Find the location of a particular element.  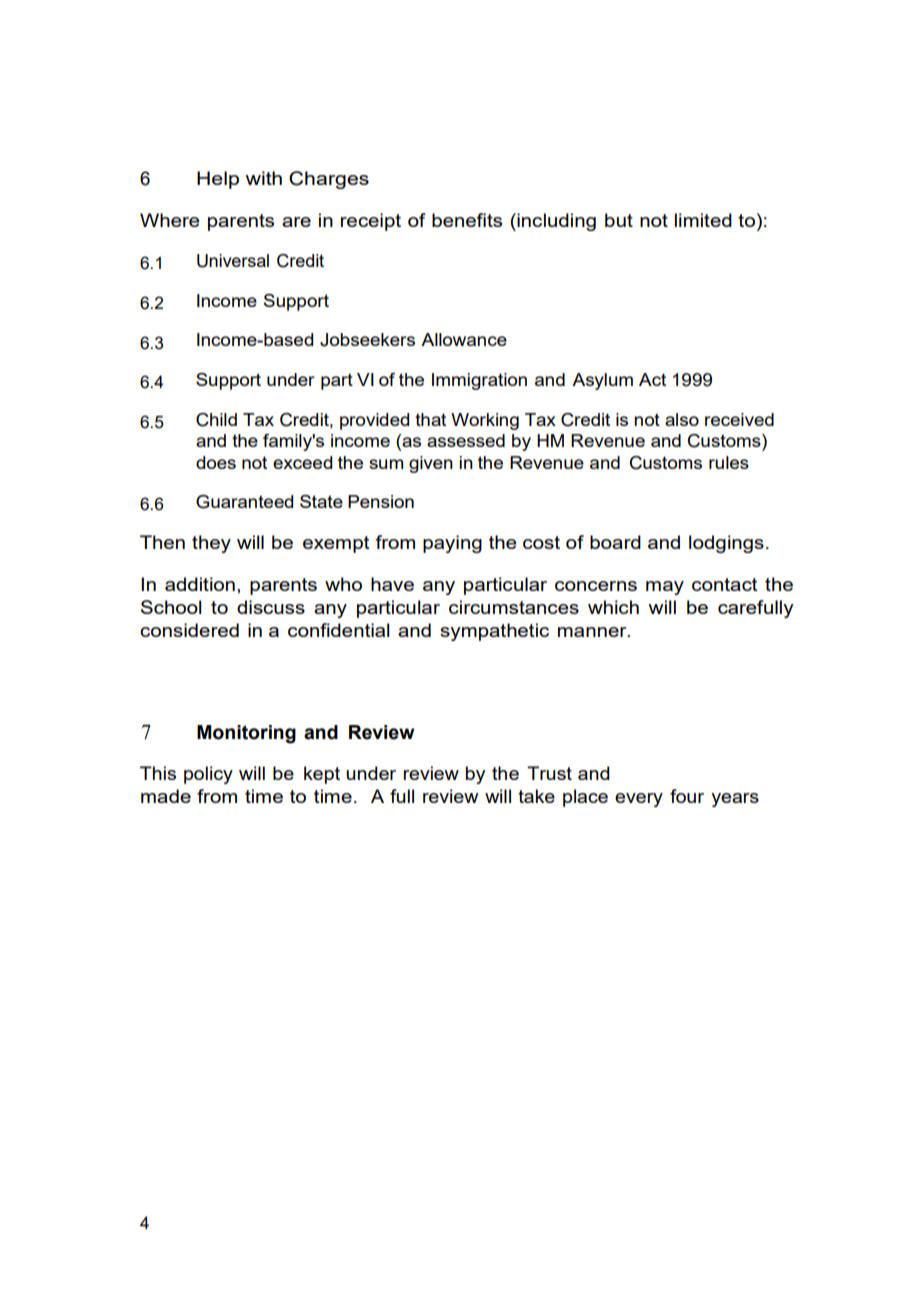

addition is located at coordinates (200, 584).
